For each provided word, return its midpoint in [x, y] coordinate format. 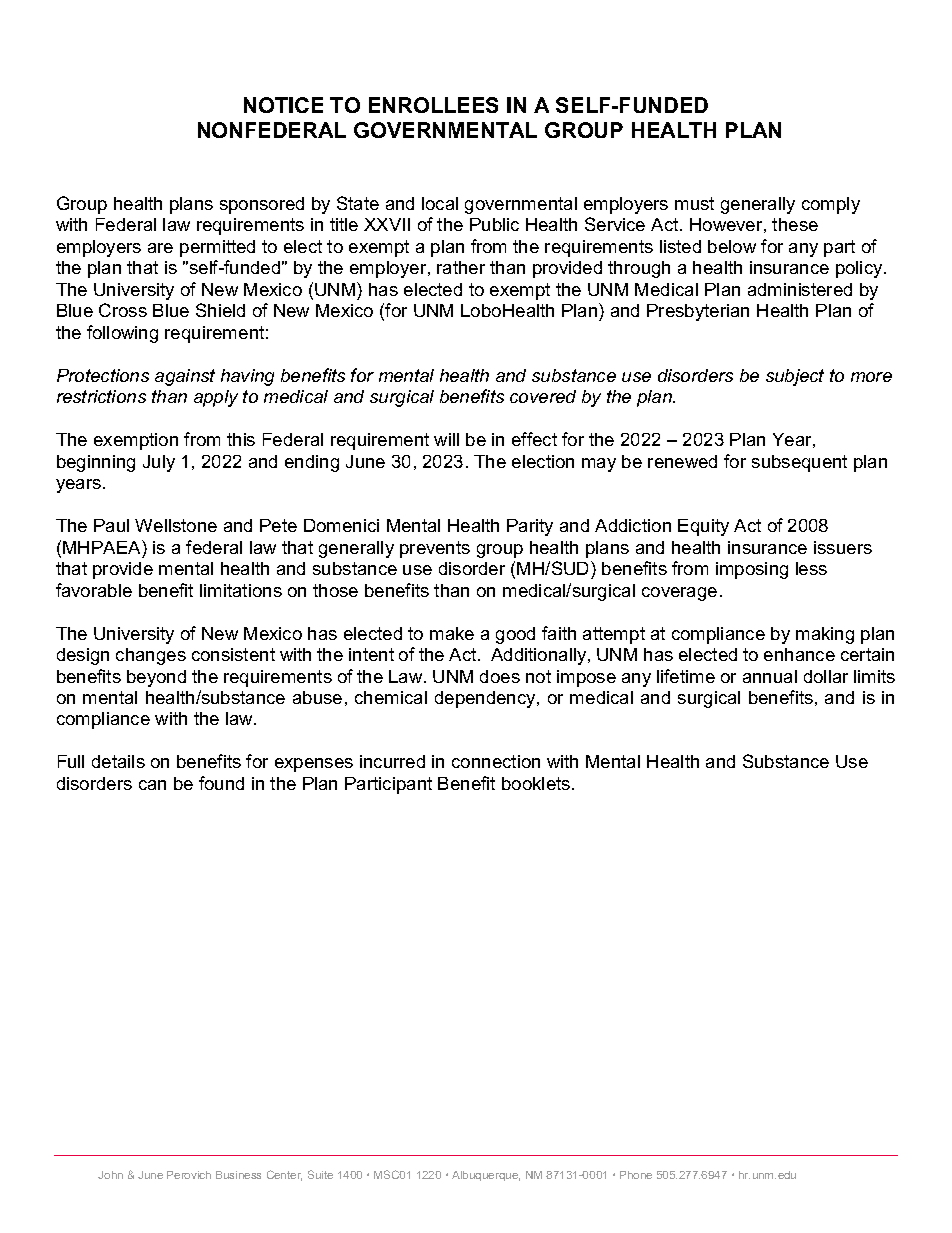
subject [795, 377]
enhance [799, 654]
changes [151, 656]
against [185, 377]
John [110, 1175]
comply [831, 205]
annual [770, 676]
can [152, 785]
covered [543, 396]
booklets [537, 783]
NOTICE [283, 105]
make [452, 633]
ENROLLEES [433, 105]
